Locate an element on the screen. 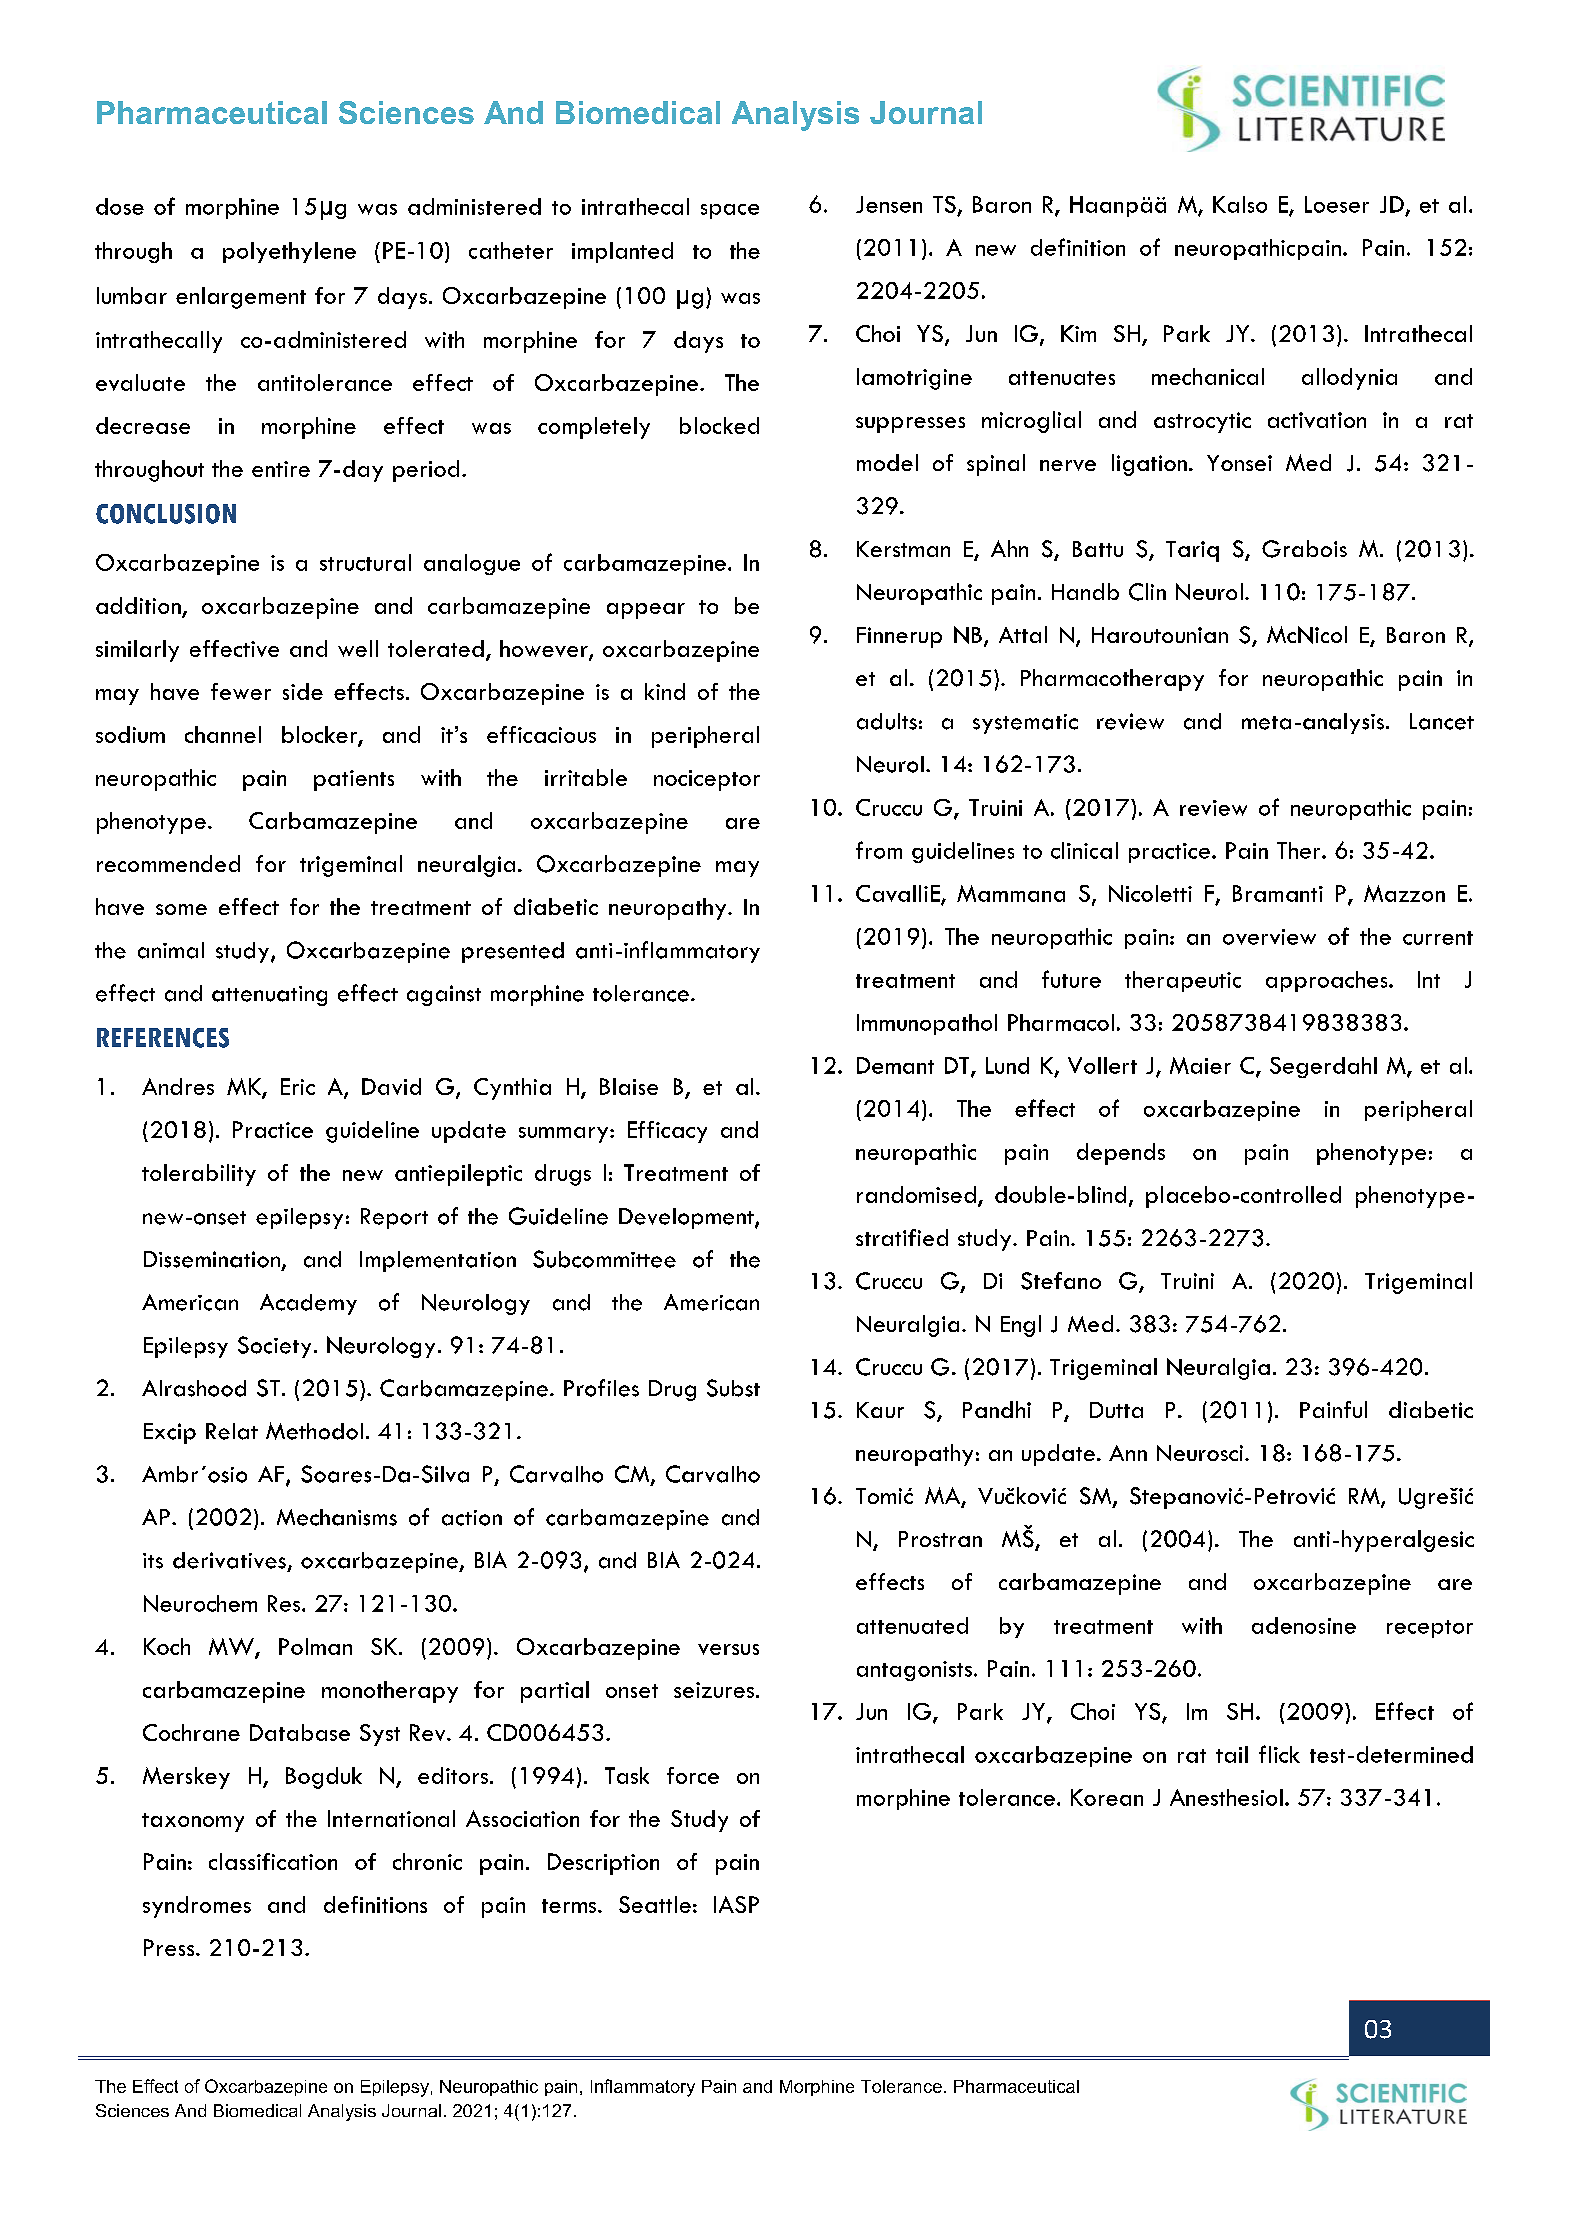 The height and width of the screenshot is (2219, 1569). Subst is located at coordinates (733, 1388).
